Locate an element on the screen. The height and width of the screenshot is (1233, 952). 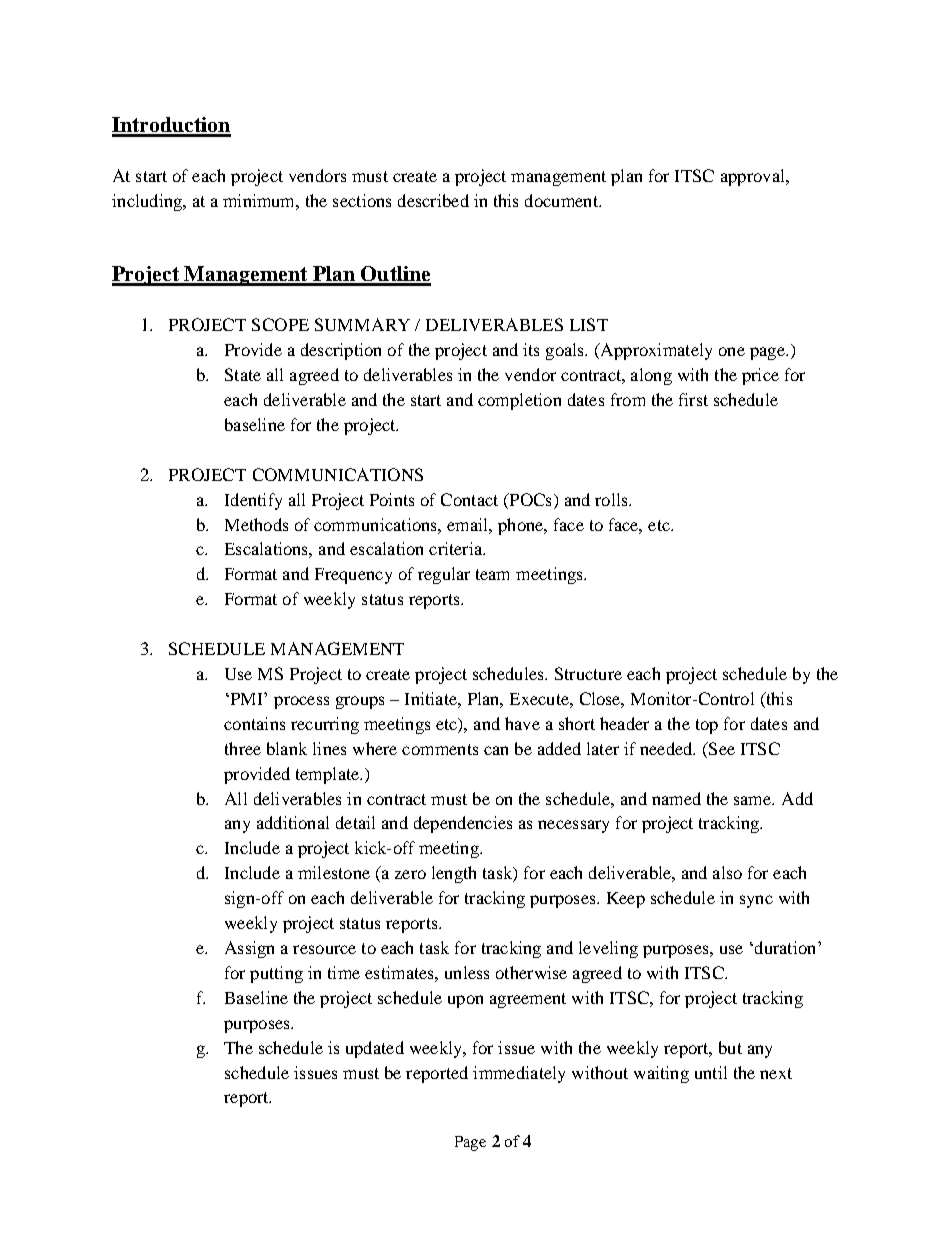
approval is located at coordinates (754, 177).
